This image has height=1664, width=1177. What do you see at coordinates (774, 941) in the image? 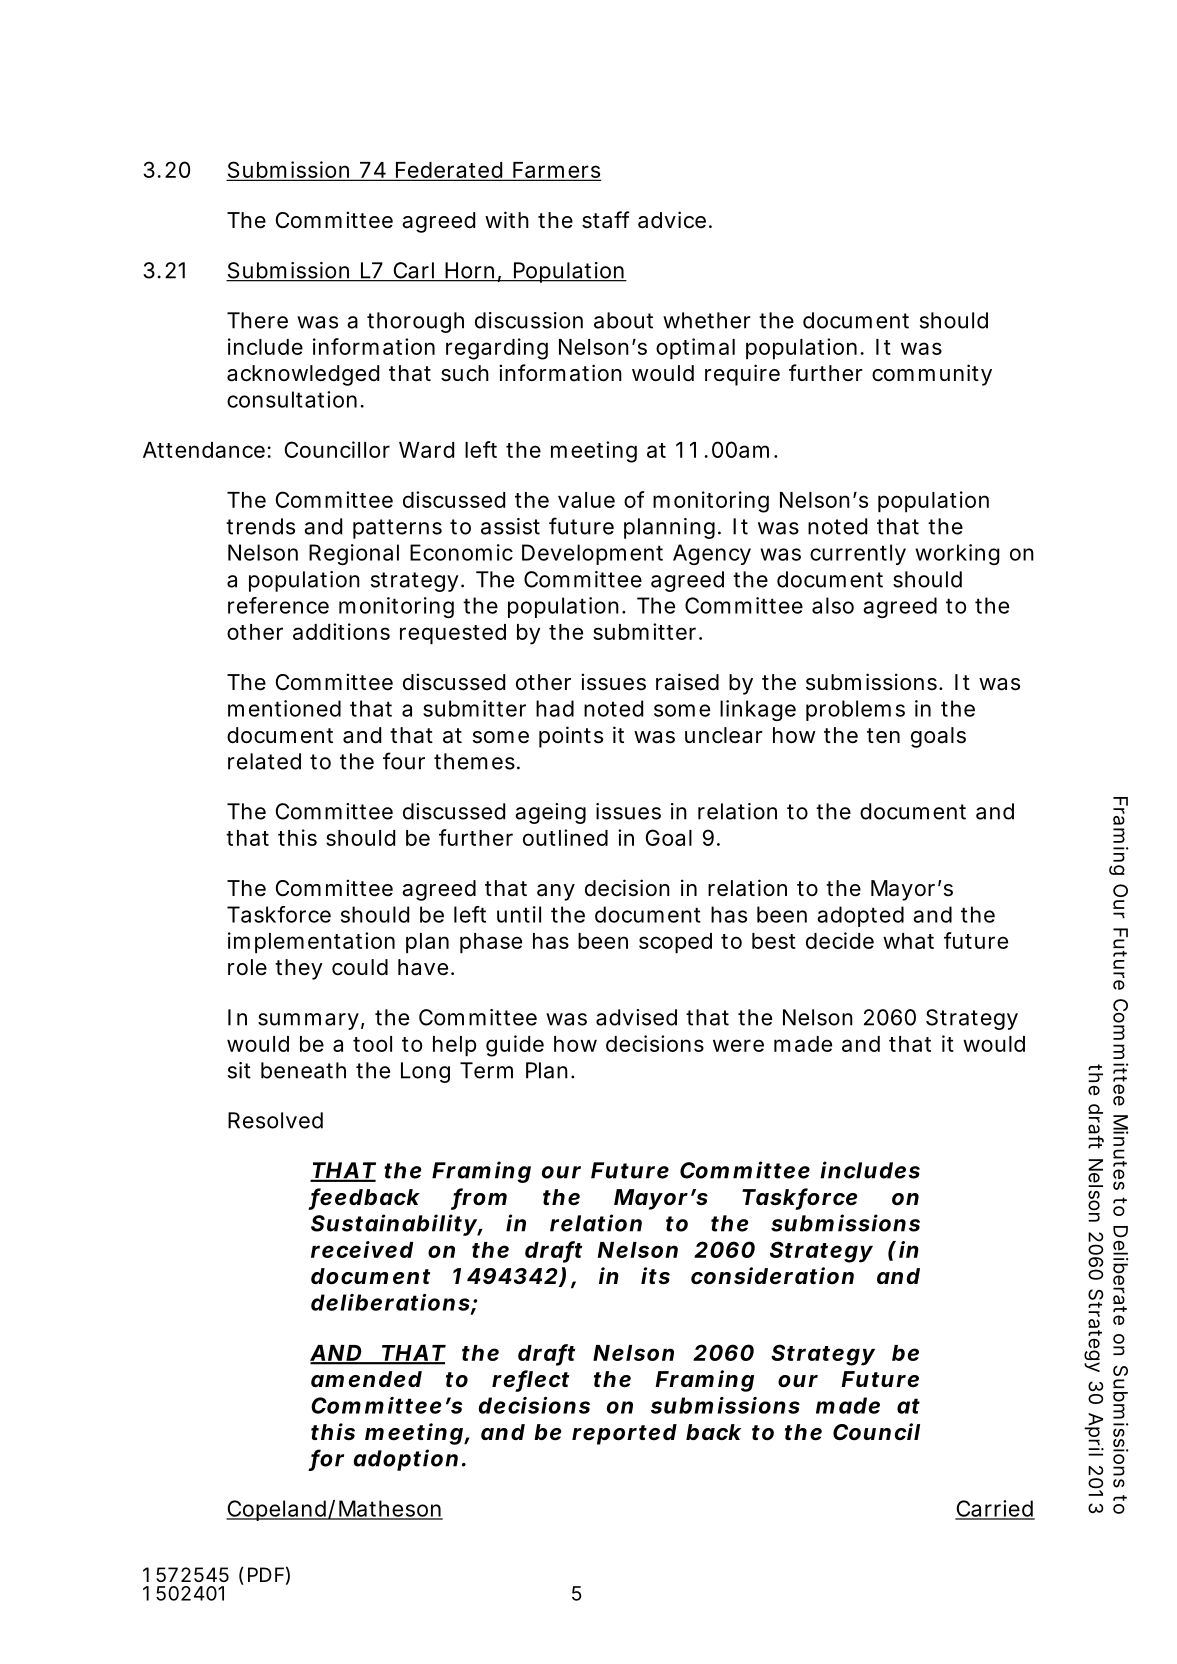
I see `best` at bounding box center [774, 941].
